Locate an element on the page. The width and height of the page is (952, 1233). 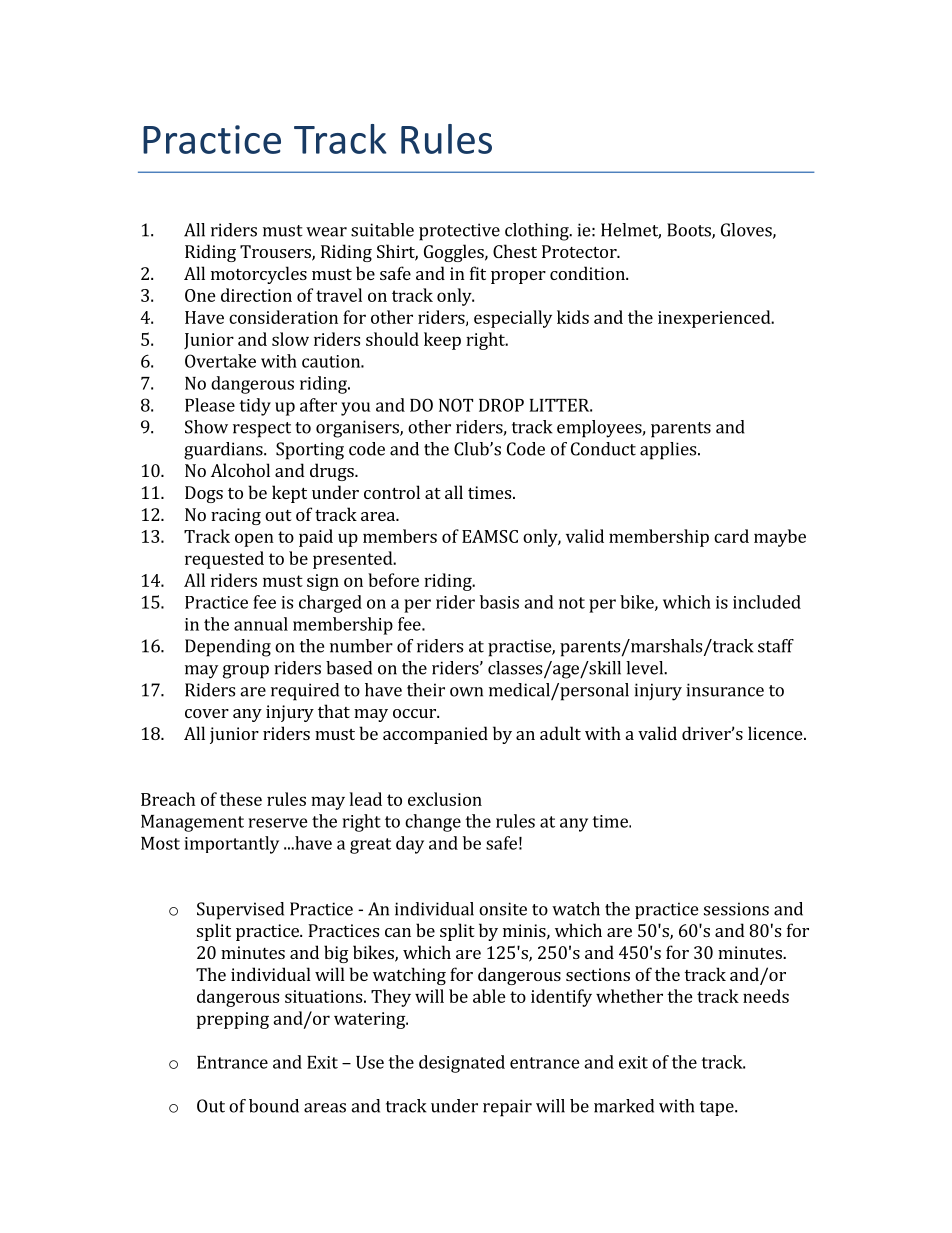
fit is located at coordinates (478, 273).
